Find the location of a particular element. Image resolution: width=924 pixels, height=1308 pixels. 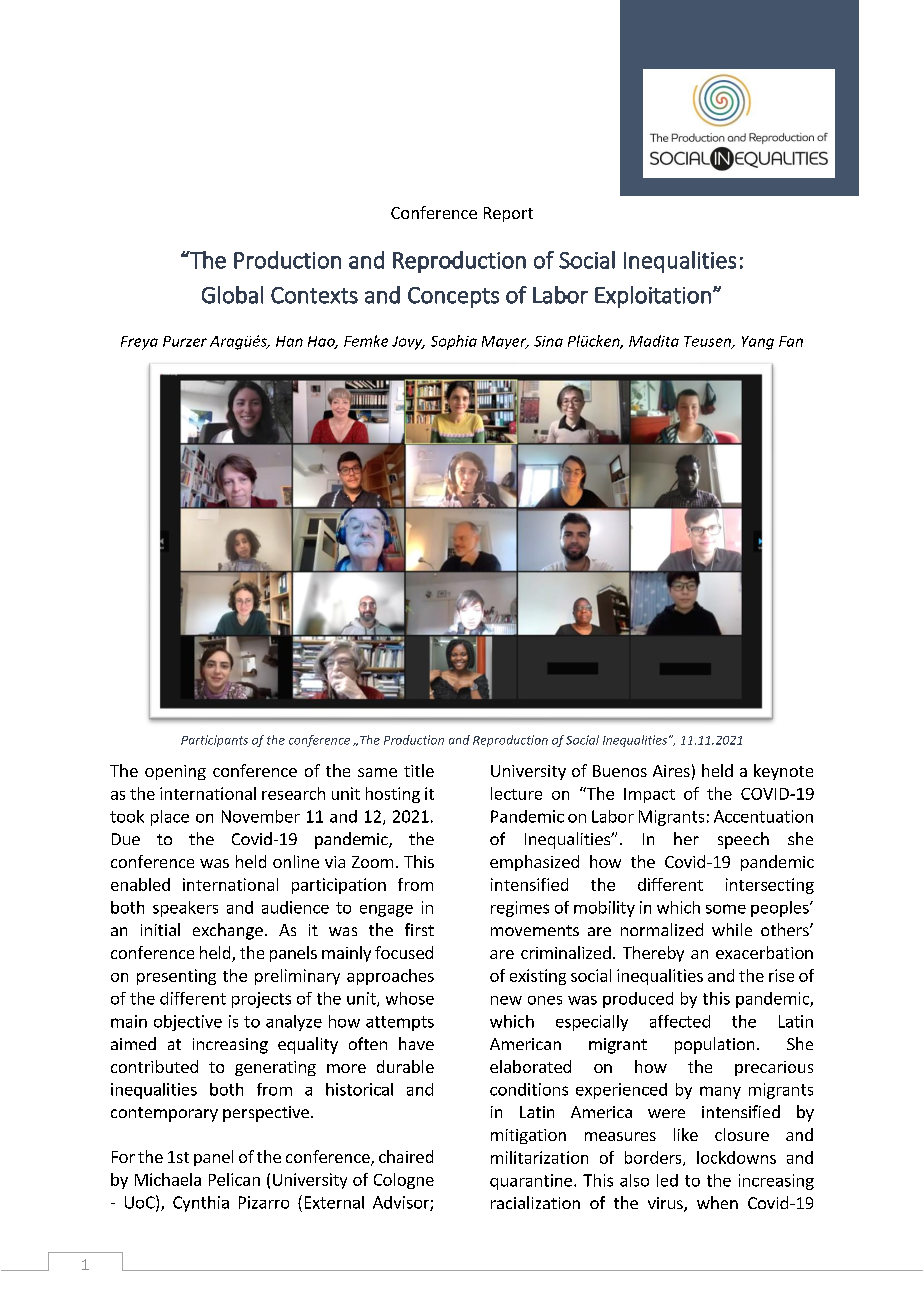

Cologne is located at coordinates (404, 1181).
